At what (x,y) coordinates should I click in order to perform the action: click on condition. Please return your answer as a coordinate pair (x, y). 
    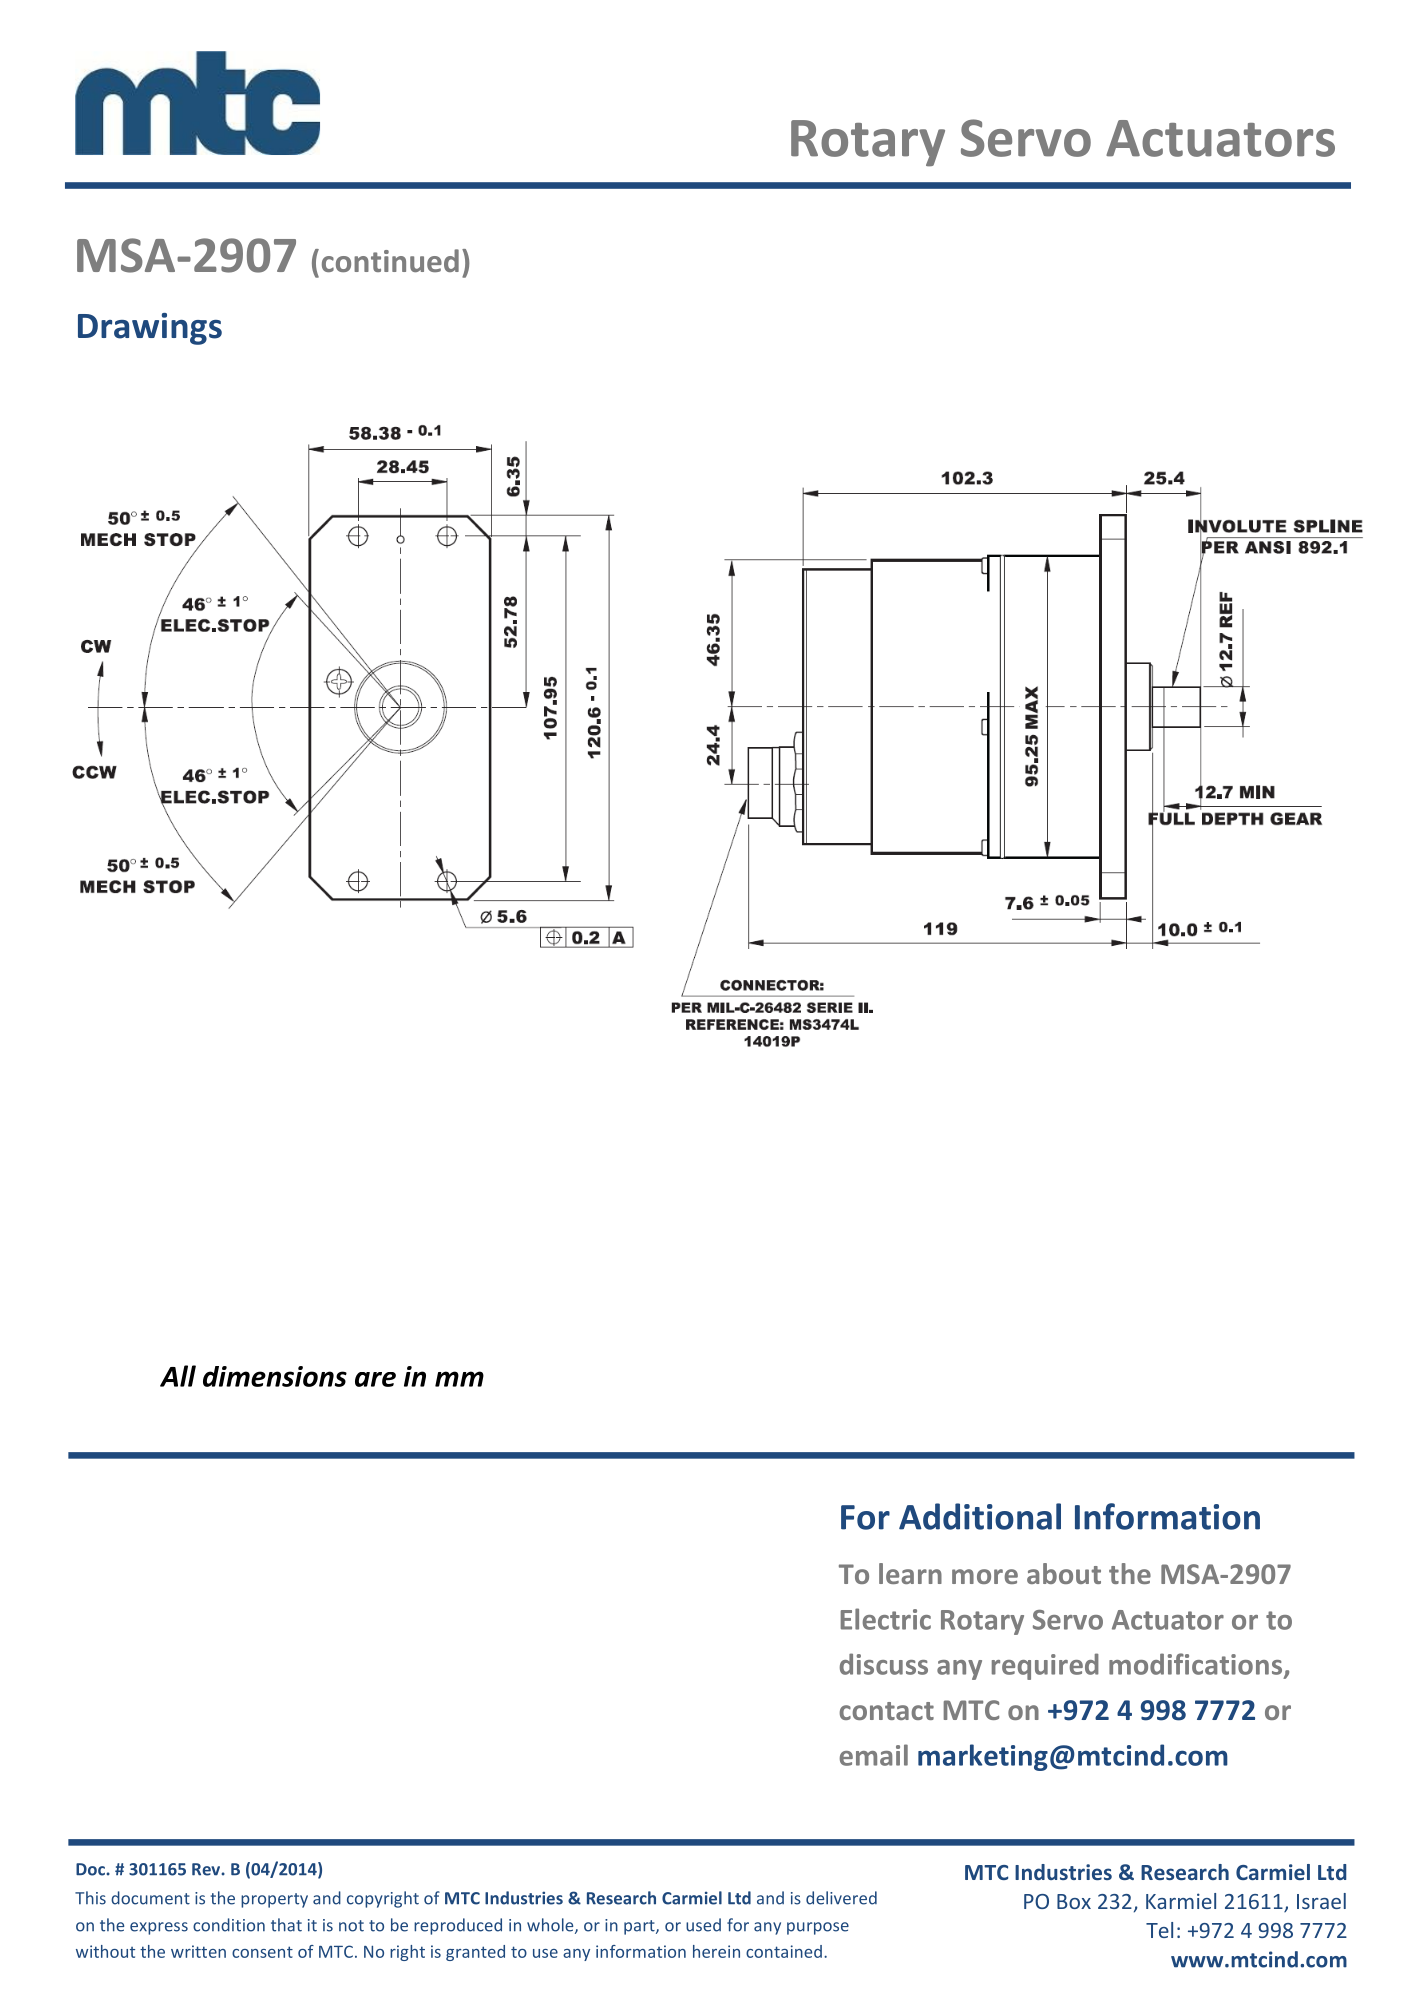
    Looking at the image, I should click on (229, 1925).
